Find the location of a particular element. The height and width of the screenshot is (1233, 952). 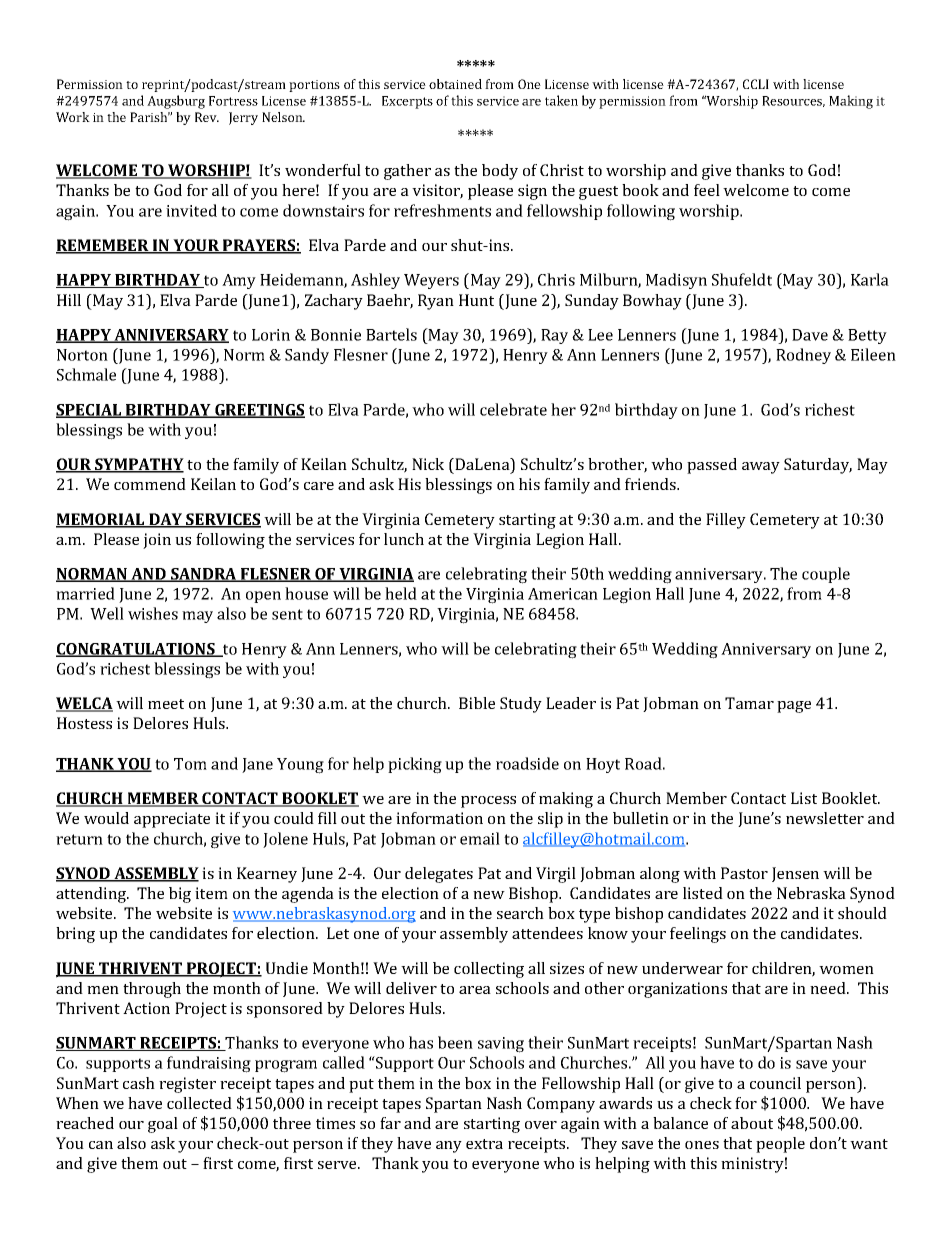

newsletter is located at coordinates (825, 818).
